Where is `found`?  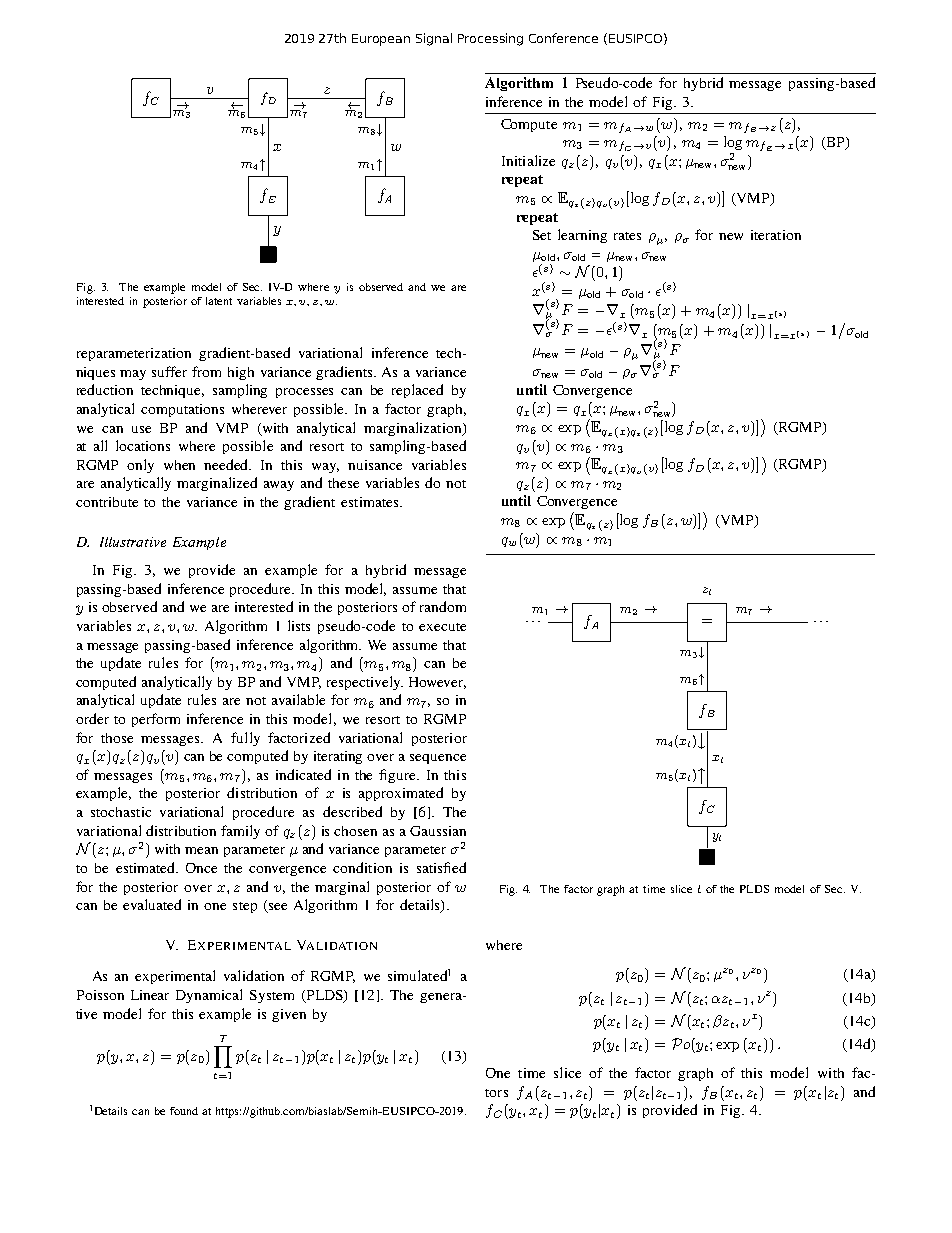
found is located at coordinates (184, 1111).
